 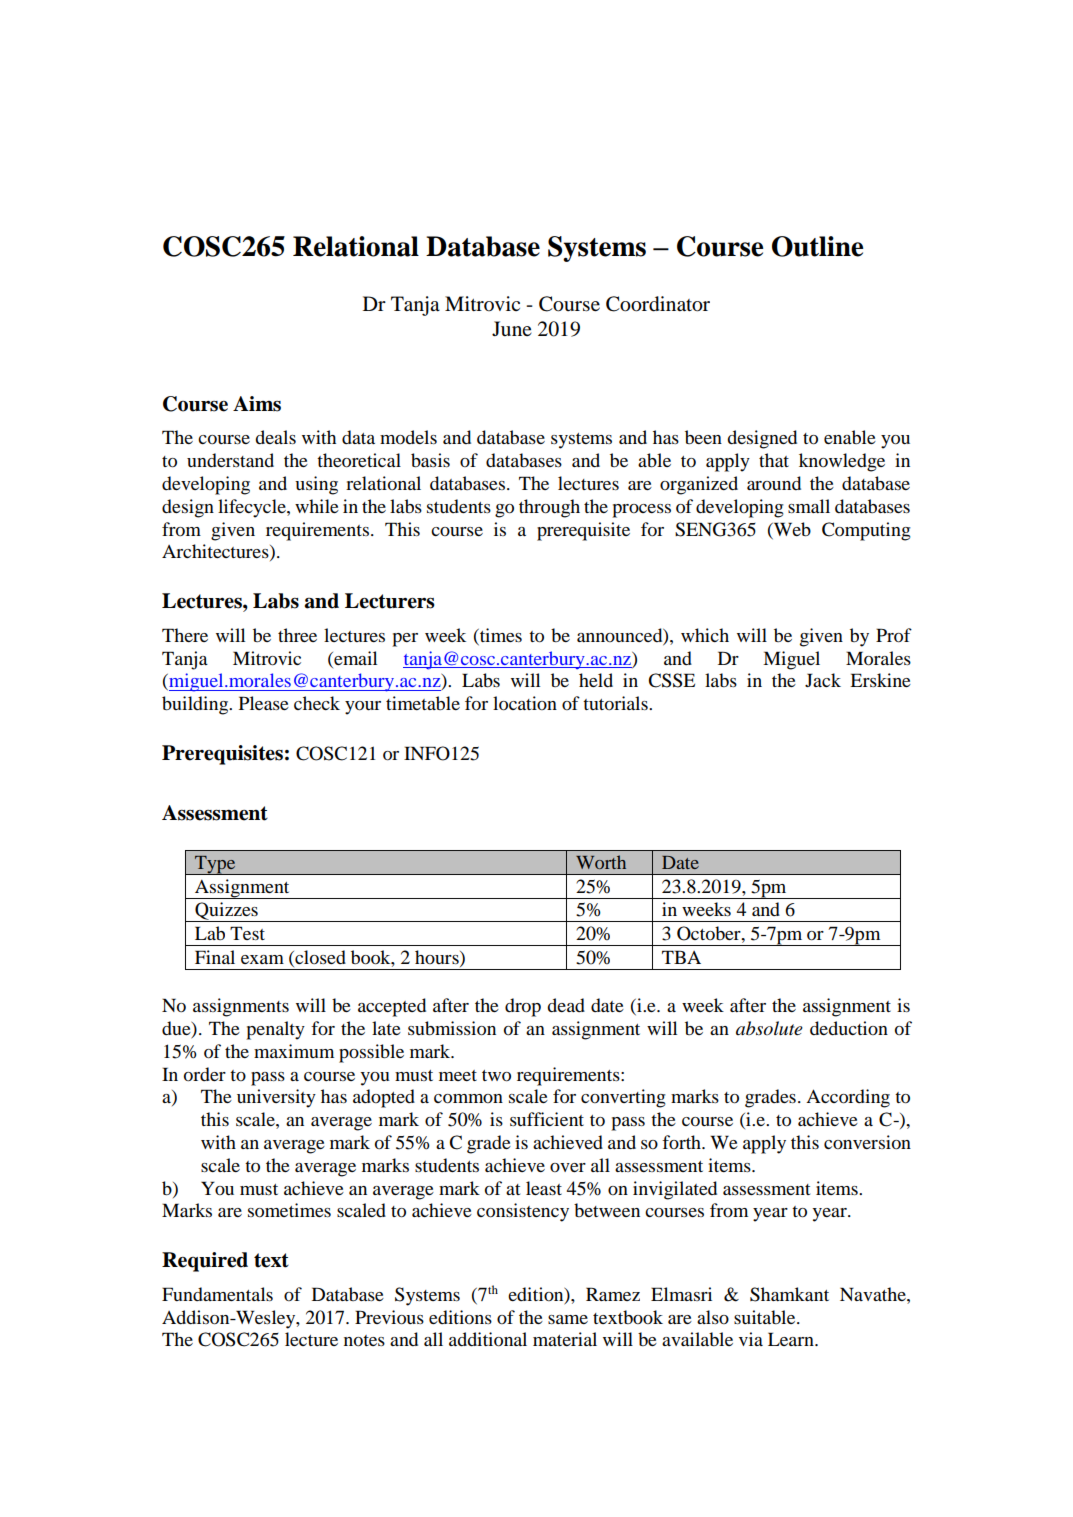 I want to click on Worth, so click(x=601, y=862).
